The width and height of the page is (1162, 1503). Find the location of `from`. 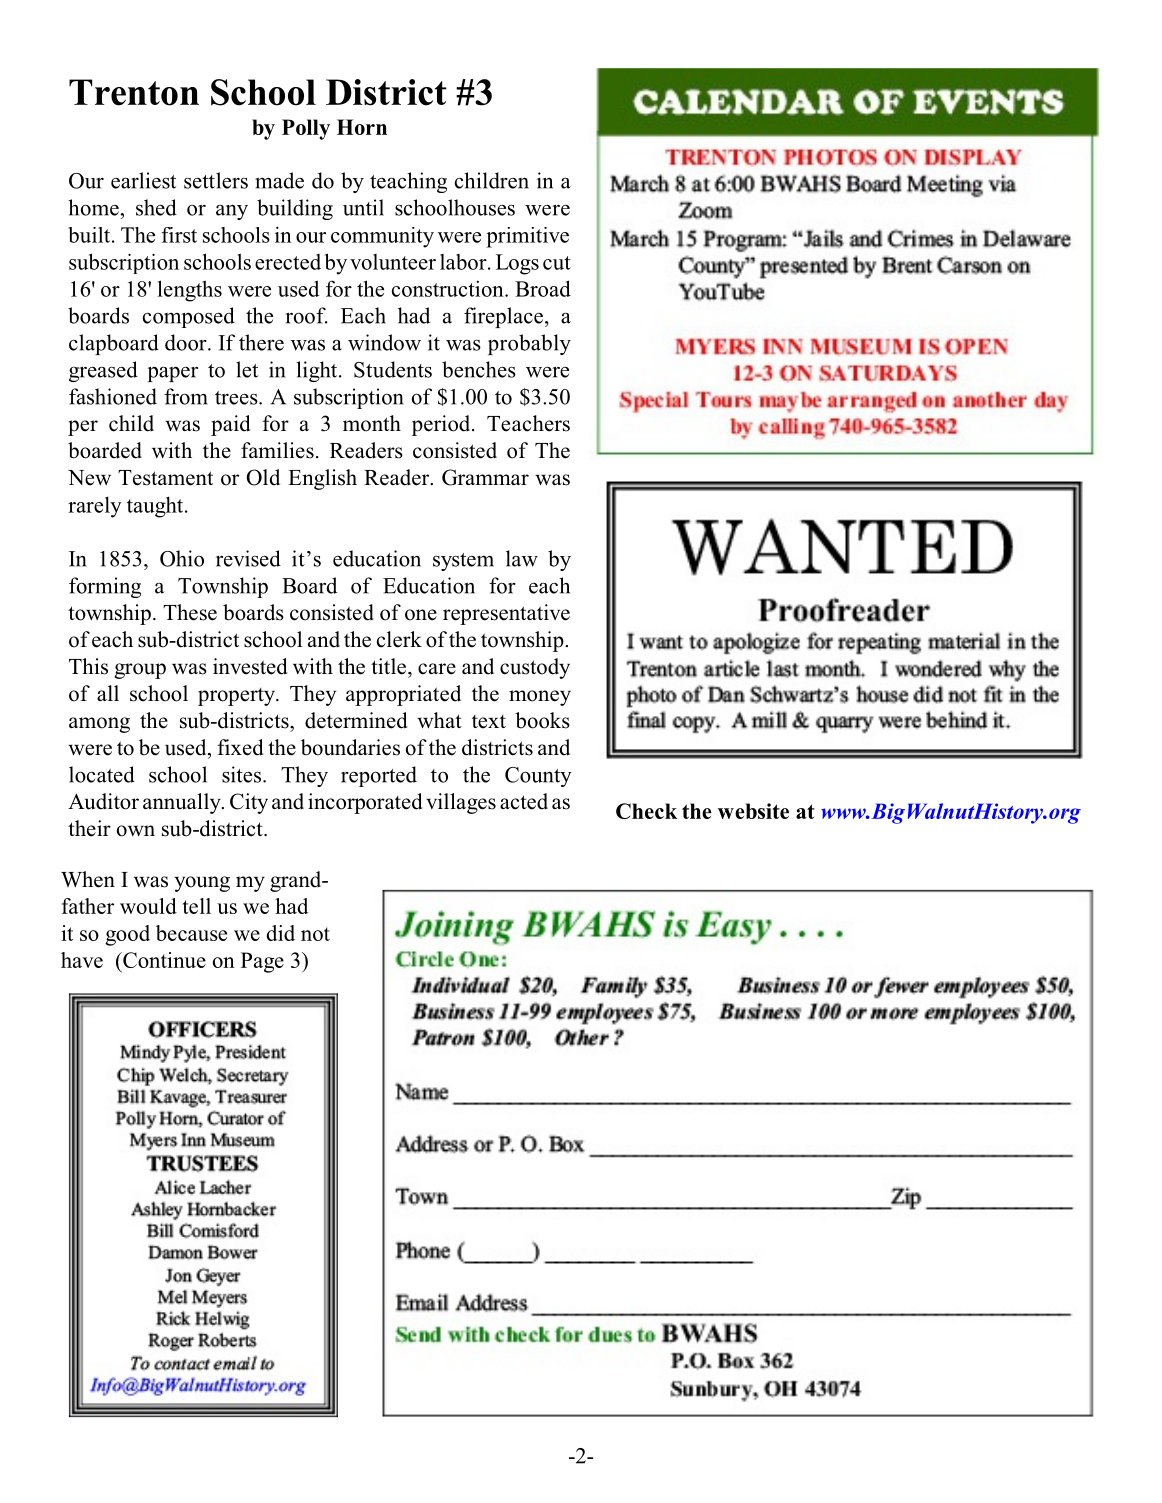

from is located at coordinates (186, 396).
